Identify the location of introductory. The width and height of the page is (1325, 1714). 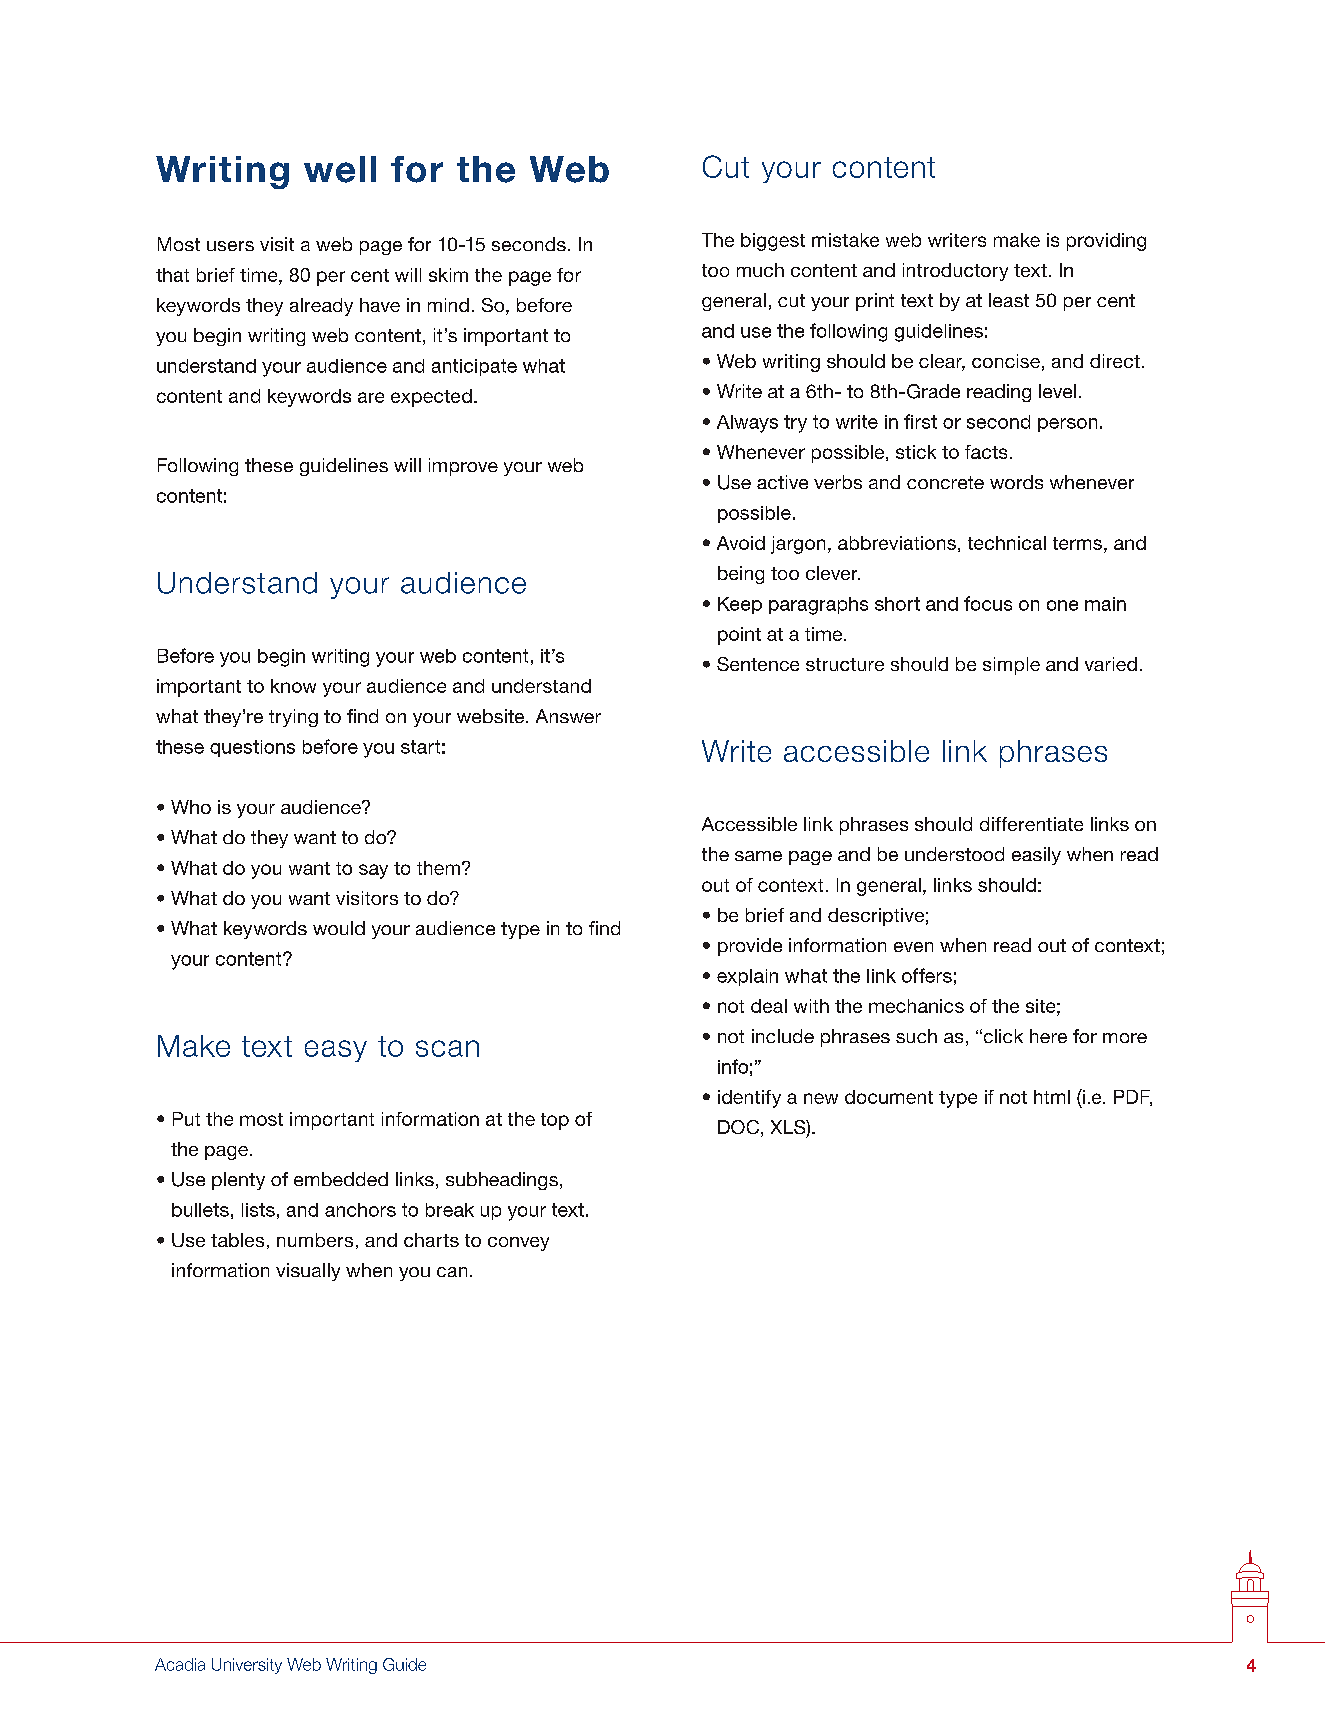
(955, 272).
